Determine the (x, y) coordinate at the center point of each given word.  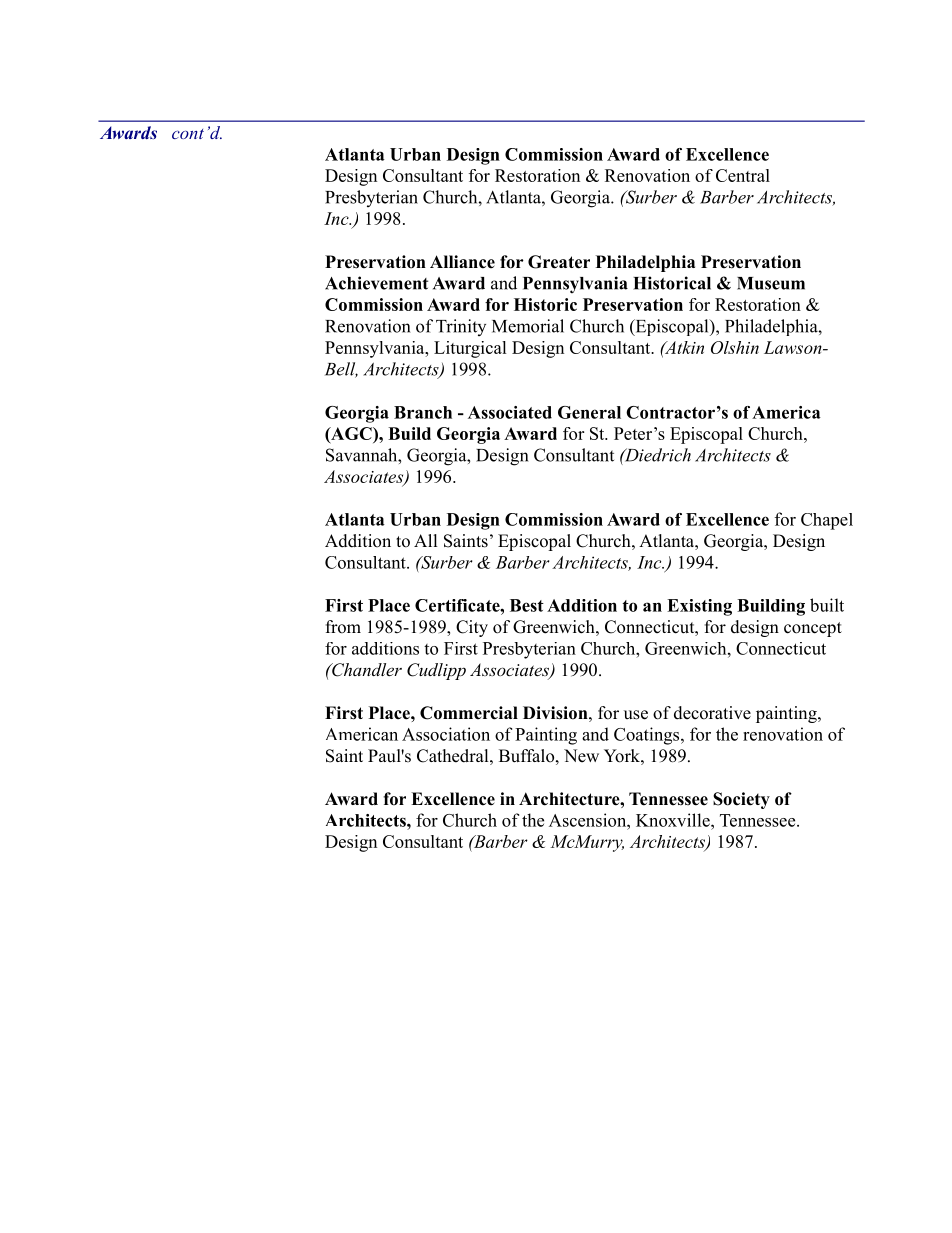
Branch (423, 412)
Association (446, 734)
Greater (559, 262)
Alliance (462, 262)
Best (527, 605)
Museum (771, 283)
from (343, 627)
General (589, 412)
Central (743, 175)
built (827, 605)
